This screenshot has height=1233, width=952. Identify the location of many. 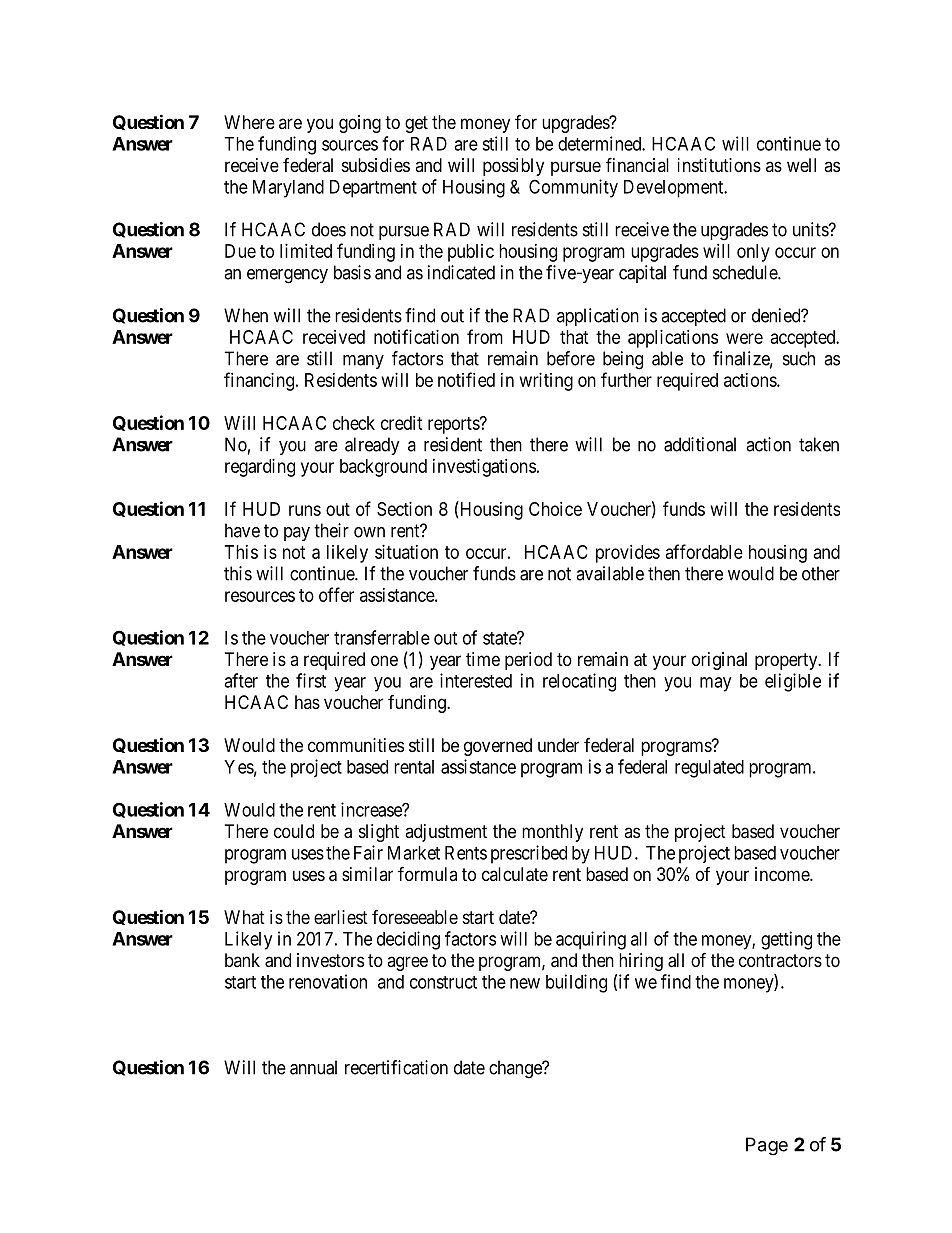
(363, 362).
